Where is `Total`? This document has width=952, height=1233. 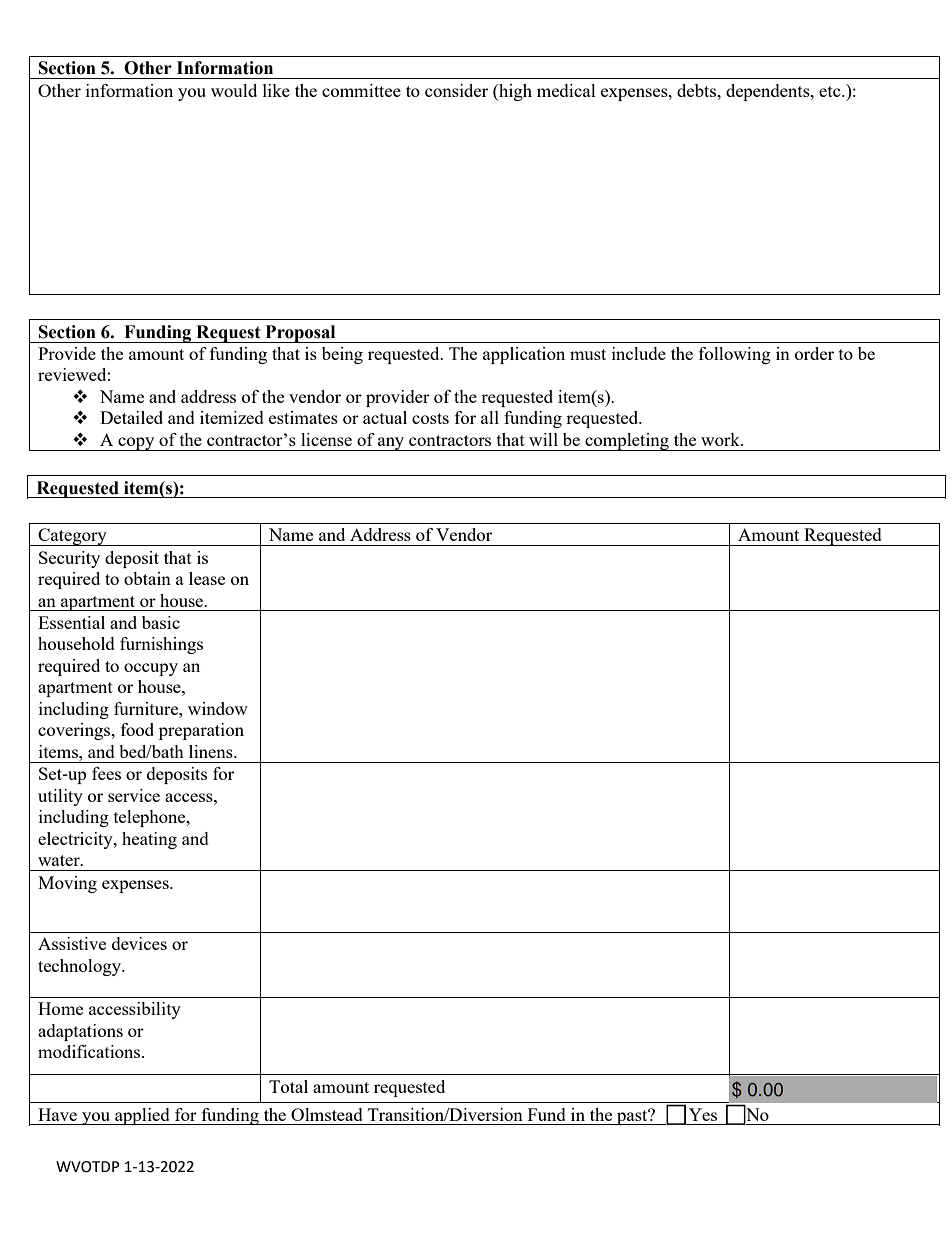
Total is located at coordinates (288, 1086).
